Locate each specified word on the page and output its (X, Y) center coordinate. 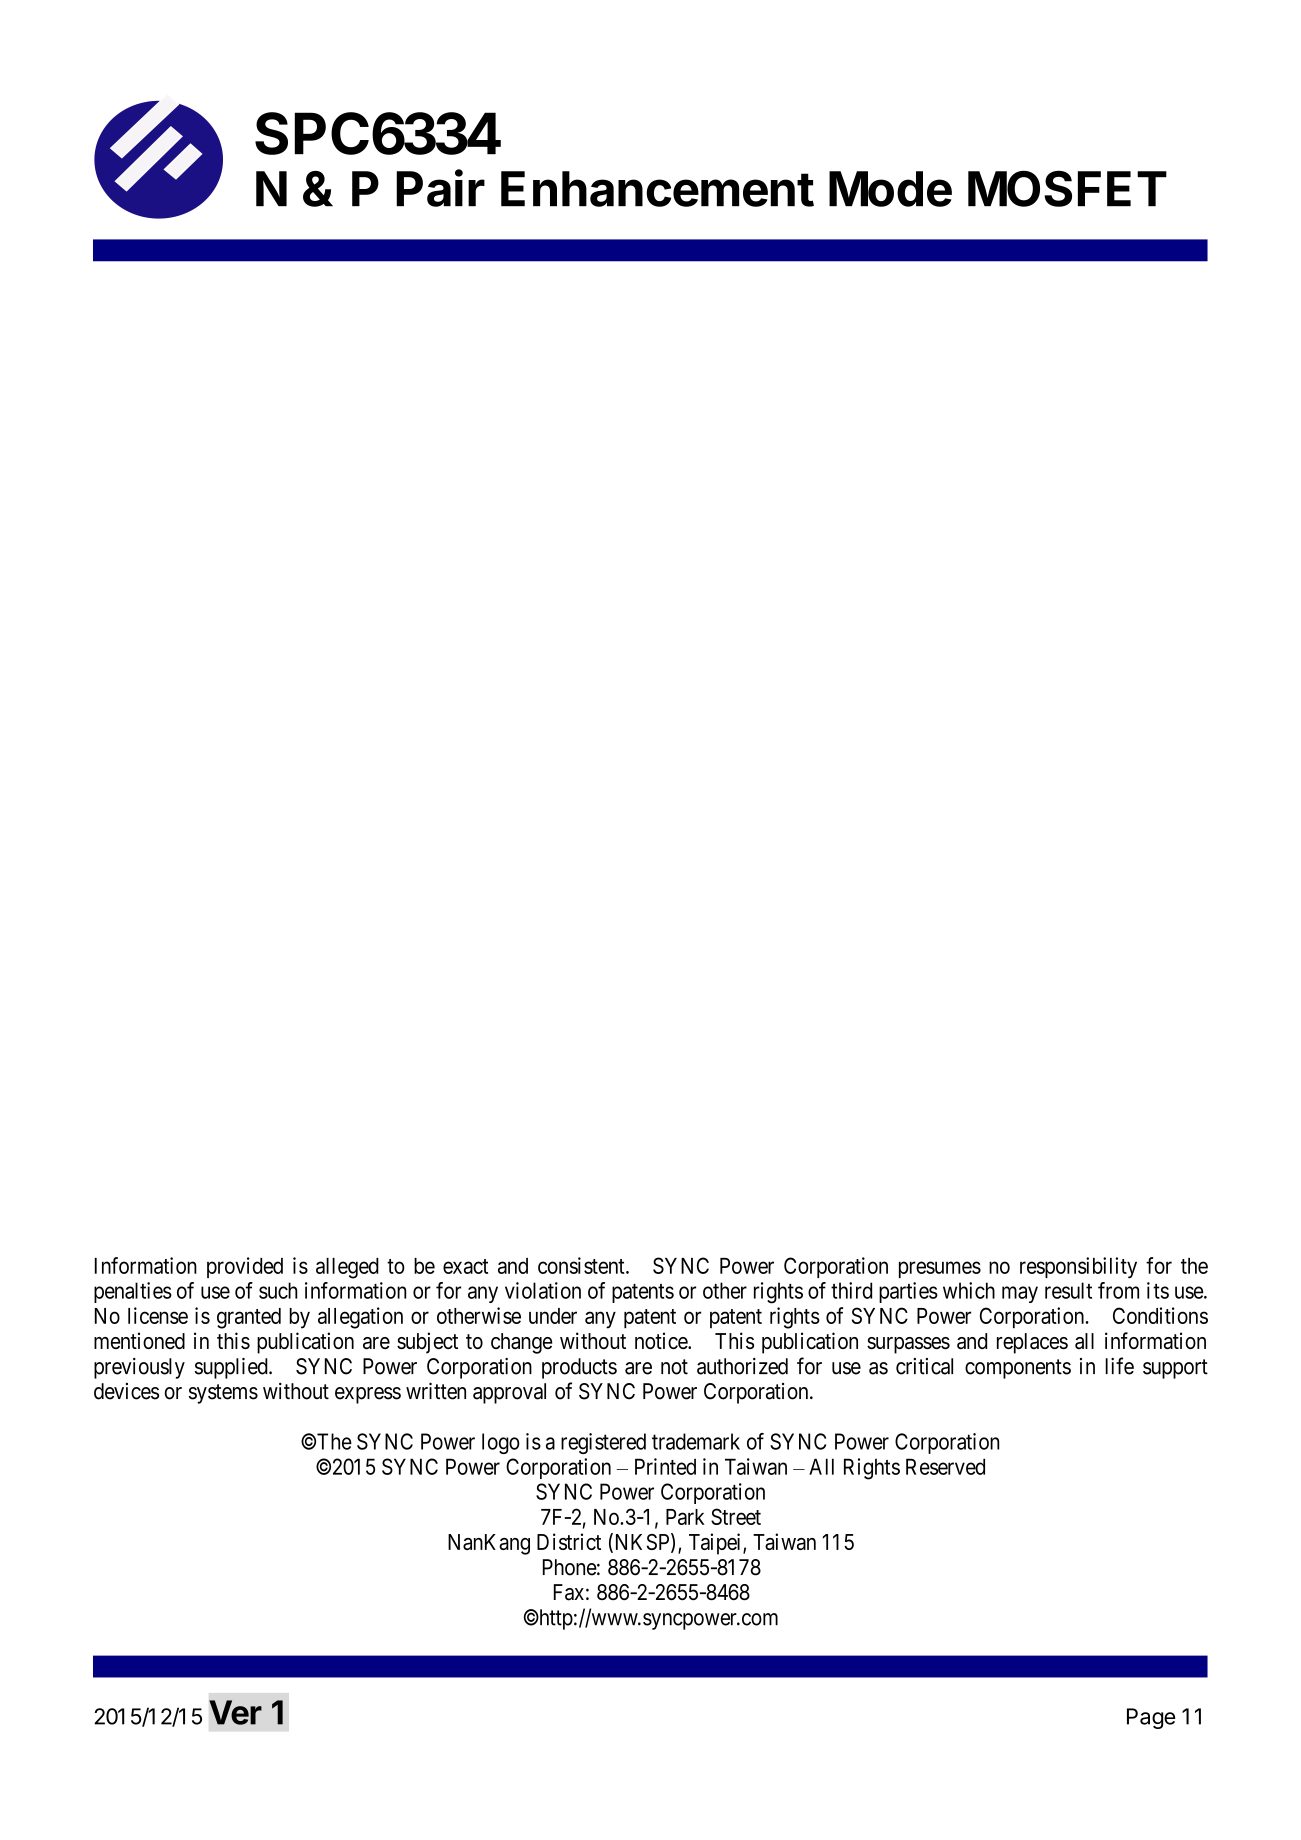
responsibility (1078, 1268)
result (1068, 1290)
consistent (582, 1265)
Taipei (716, 1544)
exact (465, 1266)
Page (1151, 1718)
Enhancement (657, 189)
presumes (940, 1269)
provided (245, 1267)
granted (249, 1318)
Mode (890, 189)
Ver (235, 1712)
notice (662, 1340)
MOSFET (1067, 189)
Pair (440, 188)
